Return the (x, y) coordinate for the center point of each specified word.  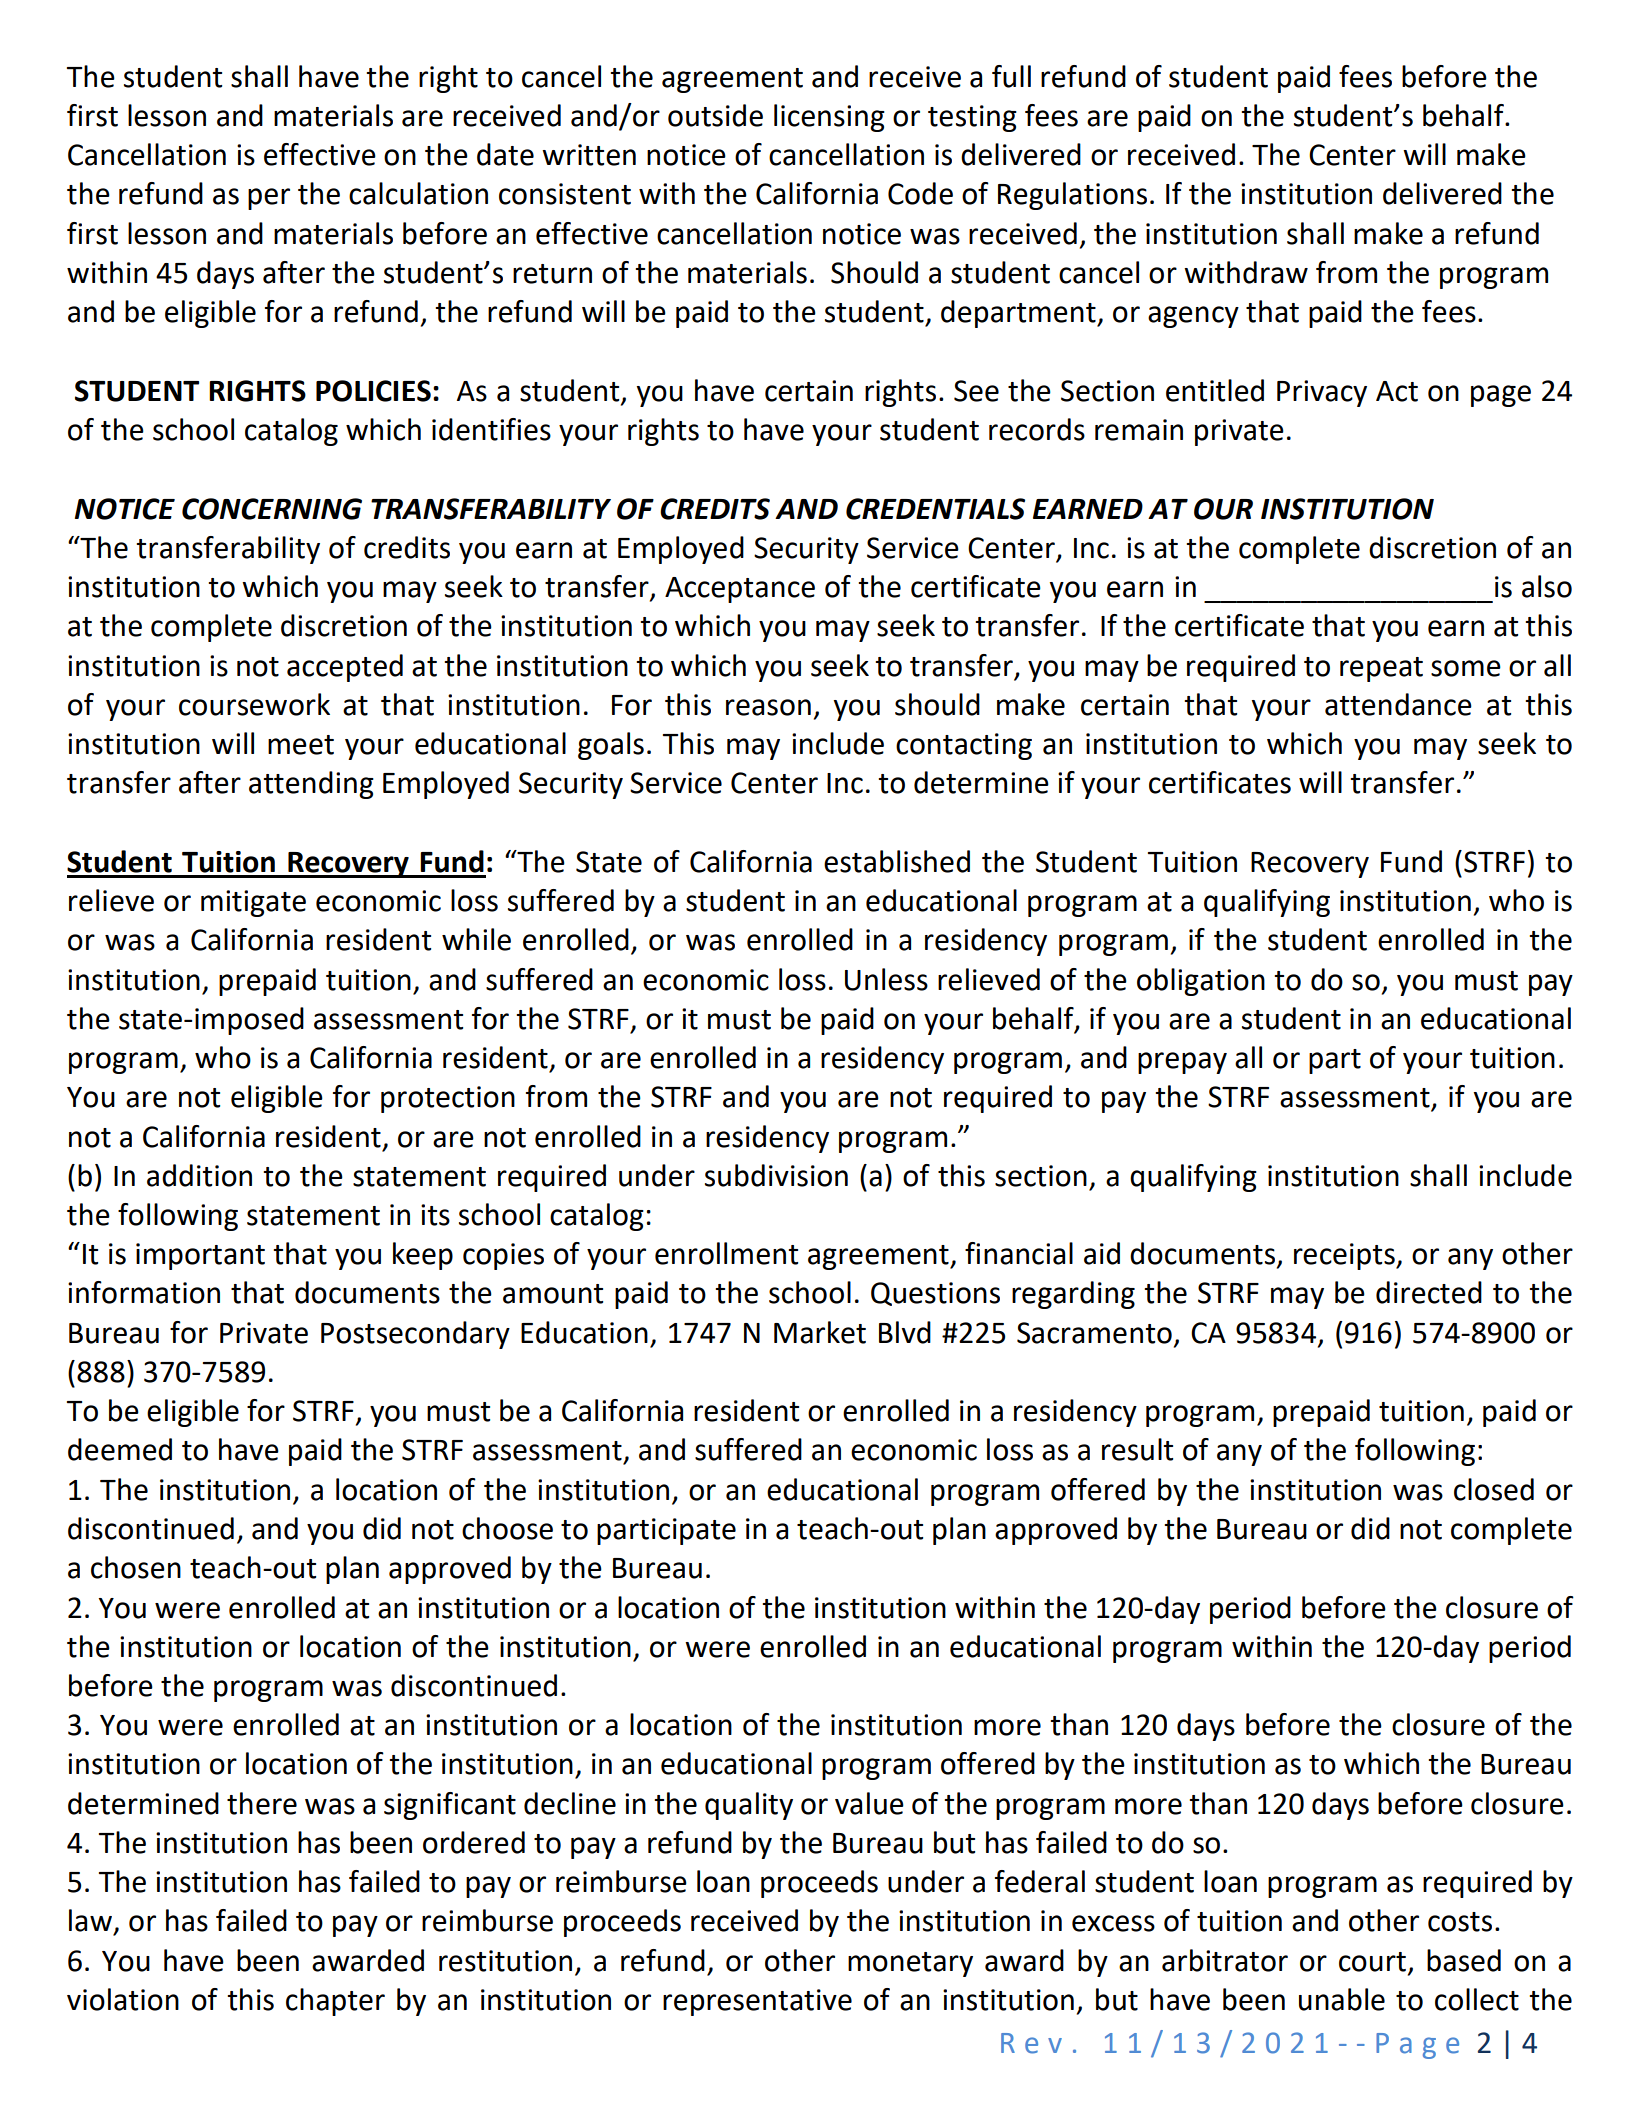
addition (199, 1175)
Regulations (1072, 196)
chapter (335, 2002)
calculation (418, 193)
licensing (829, 118)
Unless (886, 979)
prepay (1182, 1063)
